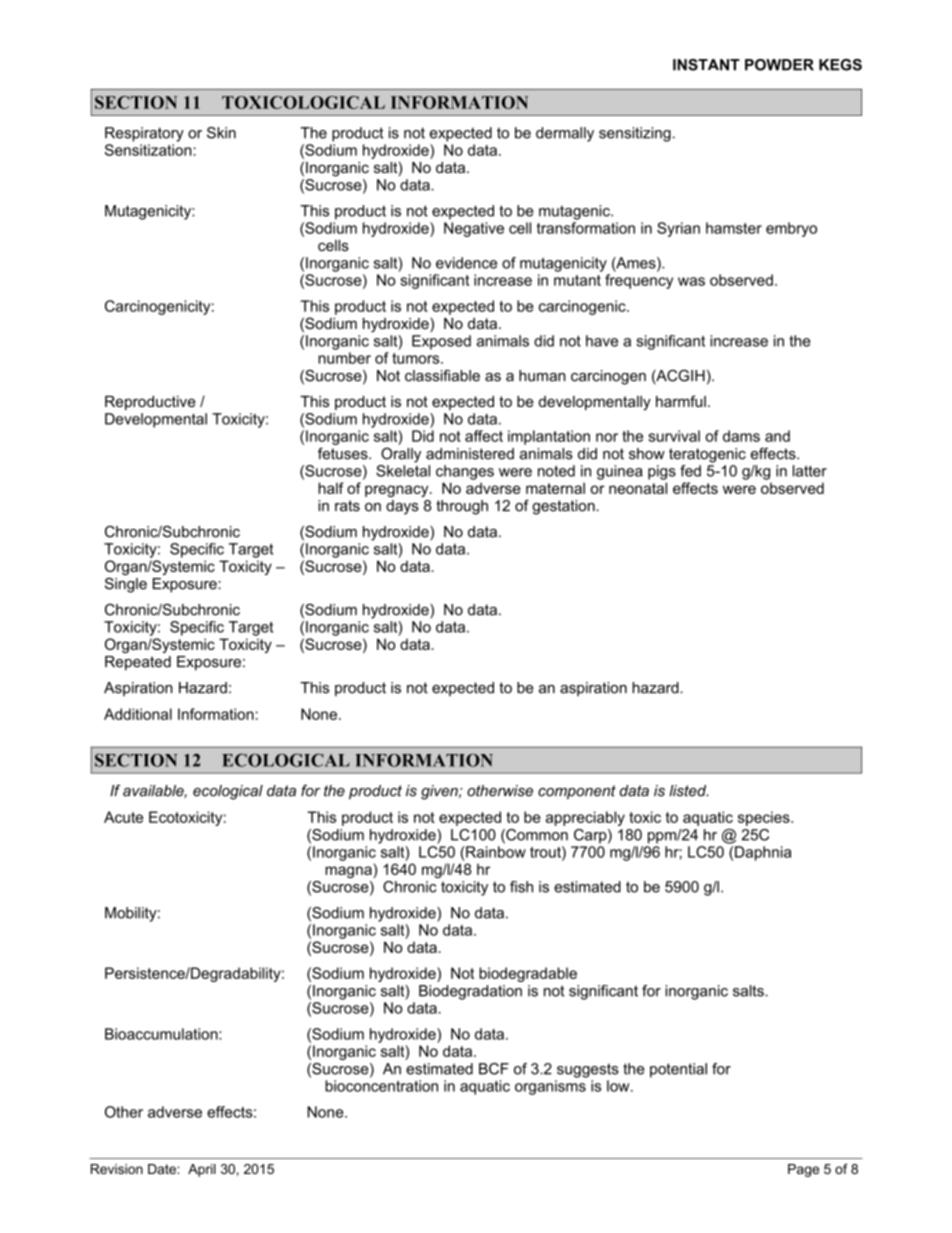 The width and height of the screenshot is (952, 1233). What do you see at coordinates (221, 133) in the screenshot?
I see `Skin` at bounding box center [221, 133].
